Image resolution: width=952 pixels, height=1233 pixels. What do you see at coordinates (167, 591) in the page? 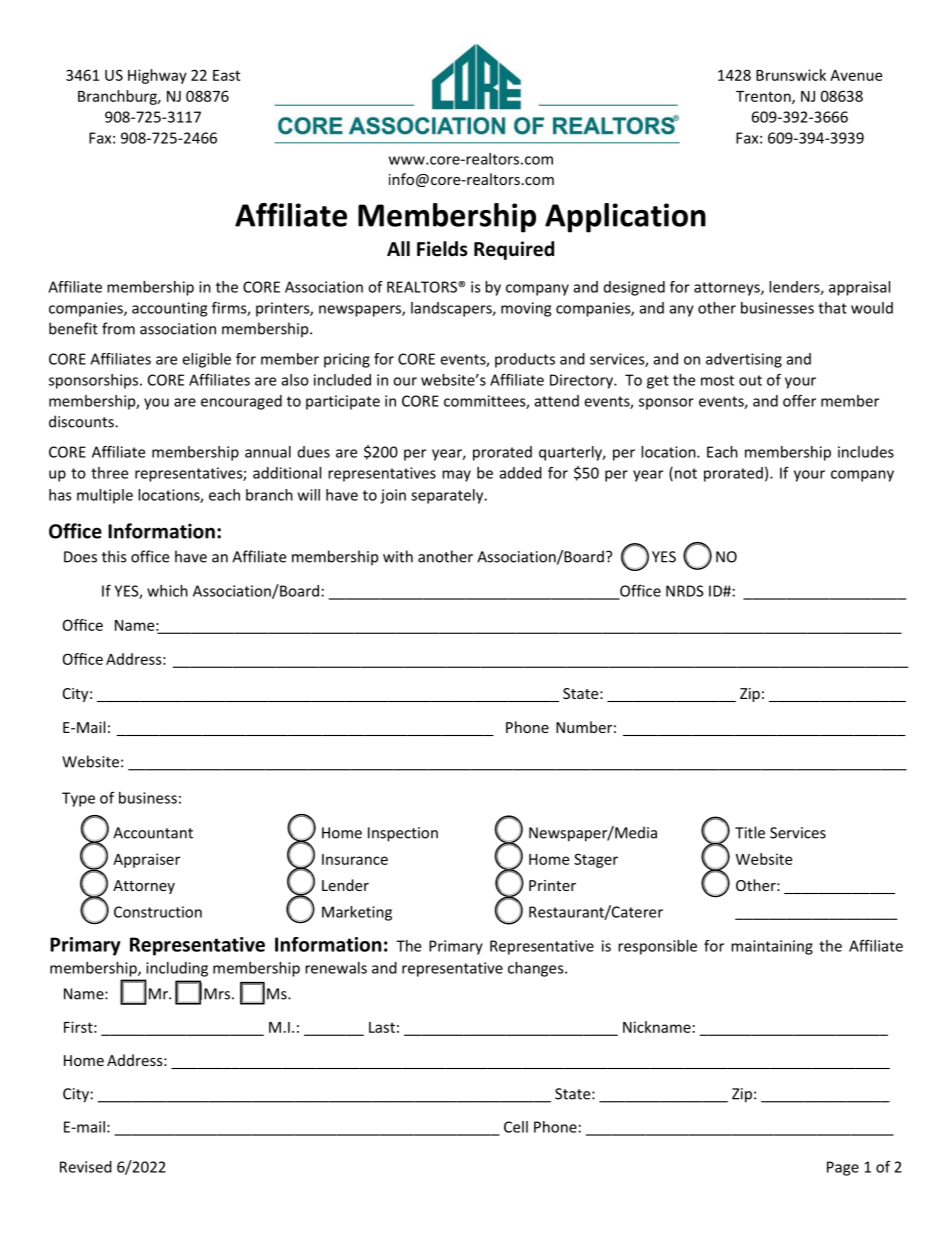
I see `which` at bounding box center [167, 591].
